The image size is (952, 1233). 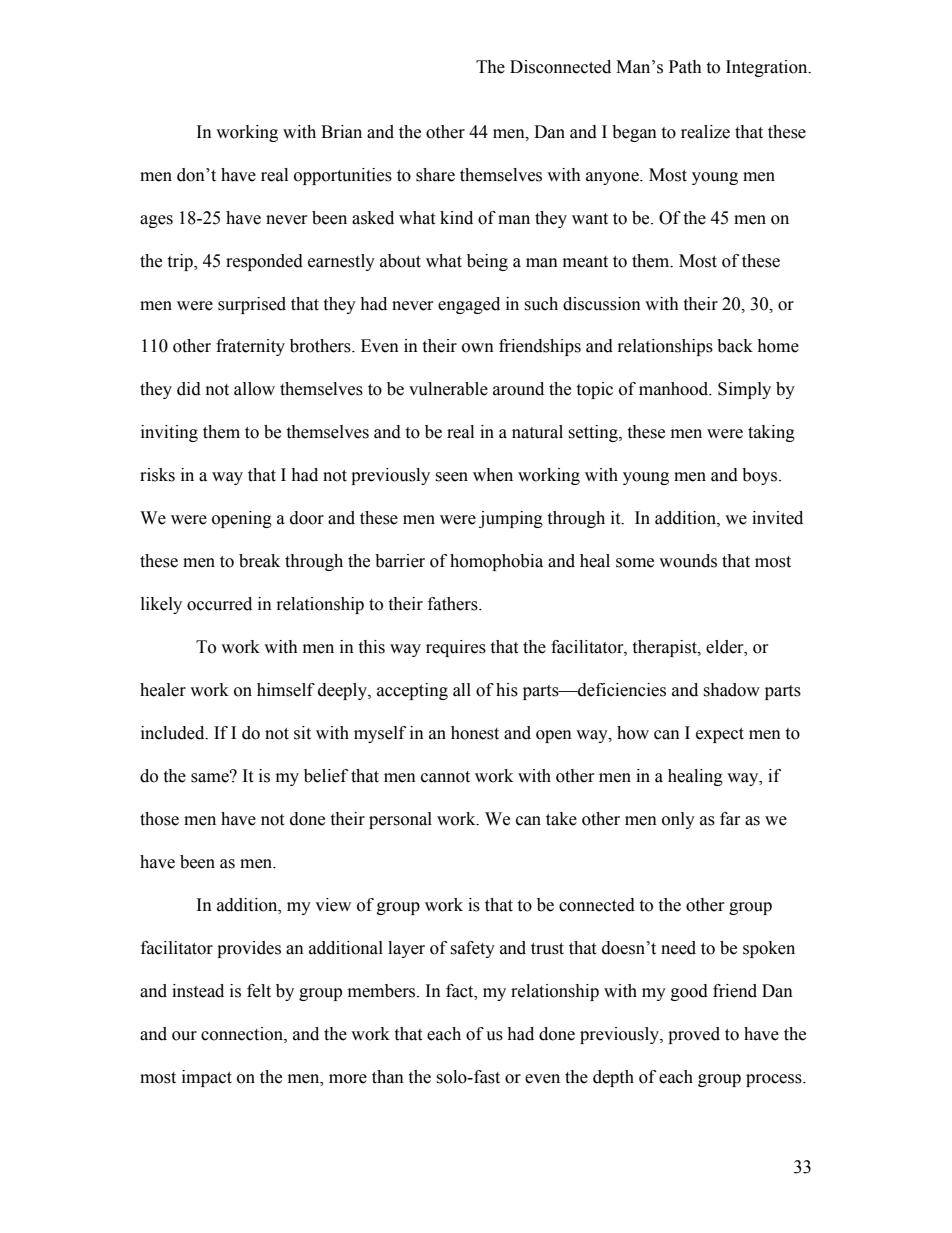 What do you see at coordinates (720, 735) in the screenshot?
I see `expect` at bounding box center [720, 735].
